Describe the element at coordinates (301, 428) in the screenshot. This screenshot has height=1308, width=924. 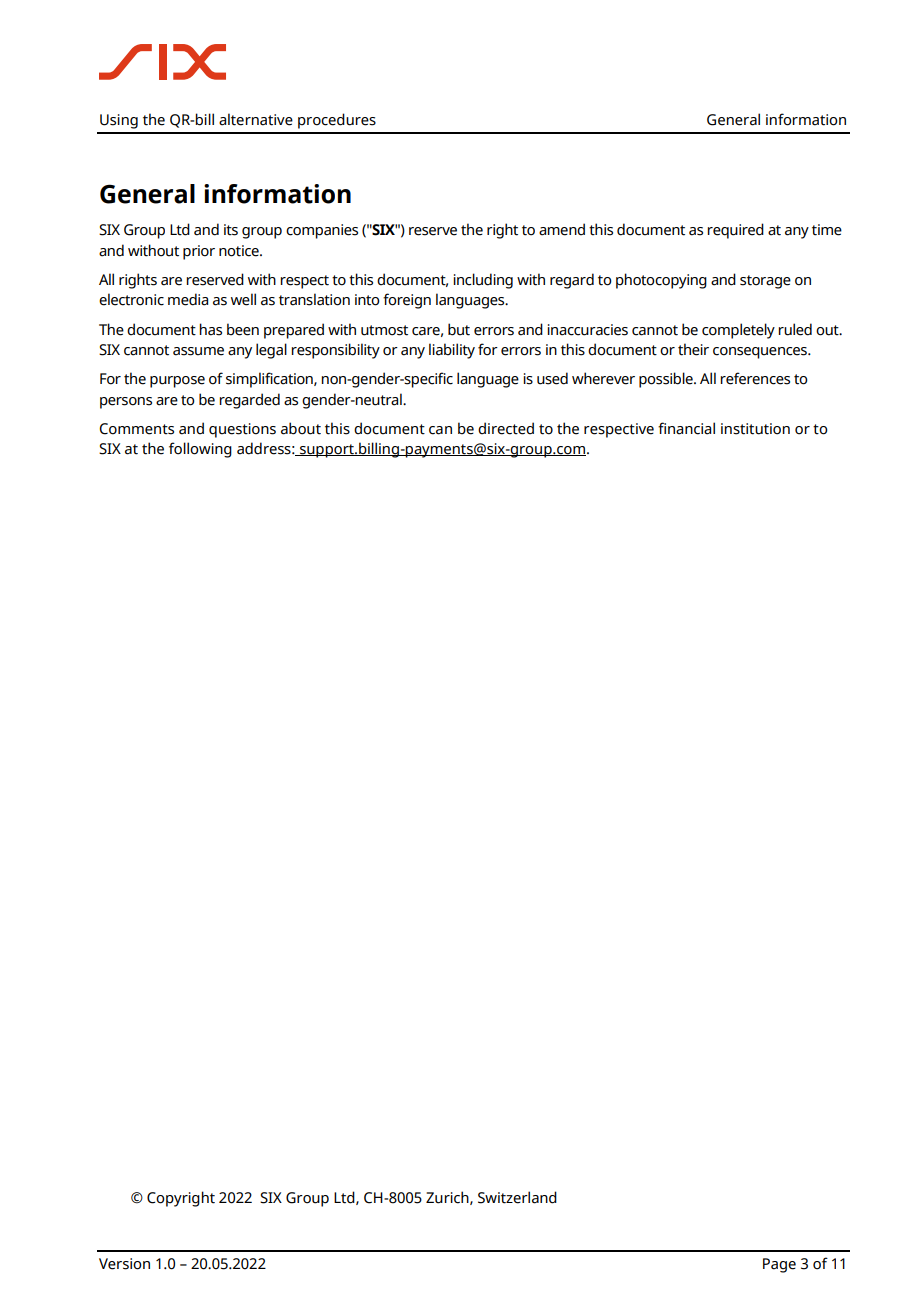
I see `about` at that location.
